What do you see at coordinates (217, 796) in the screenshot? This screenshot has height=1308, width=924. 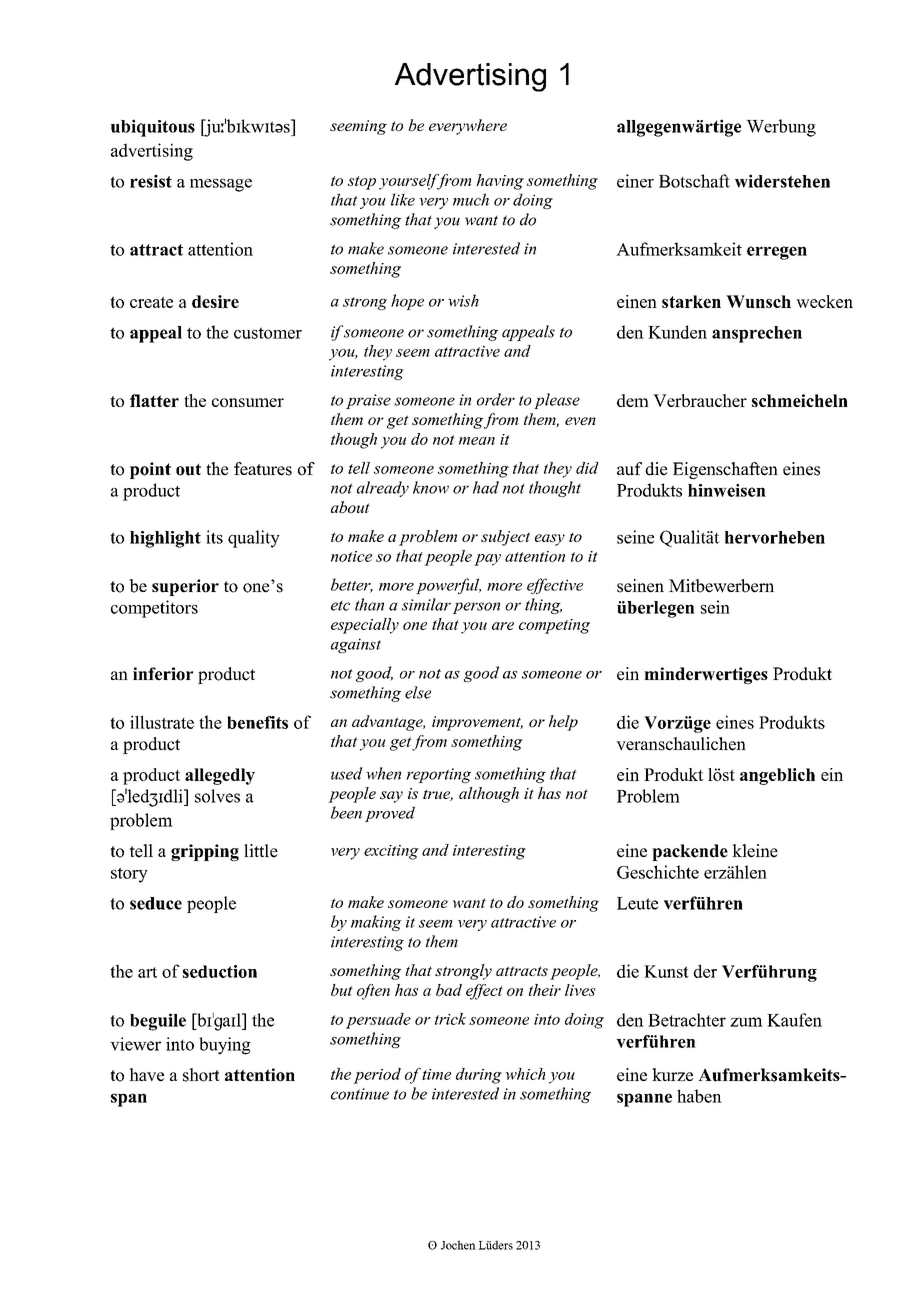 I see `solves` at bounding box center [217, 796].
